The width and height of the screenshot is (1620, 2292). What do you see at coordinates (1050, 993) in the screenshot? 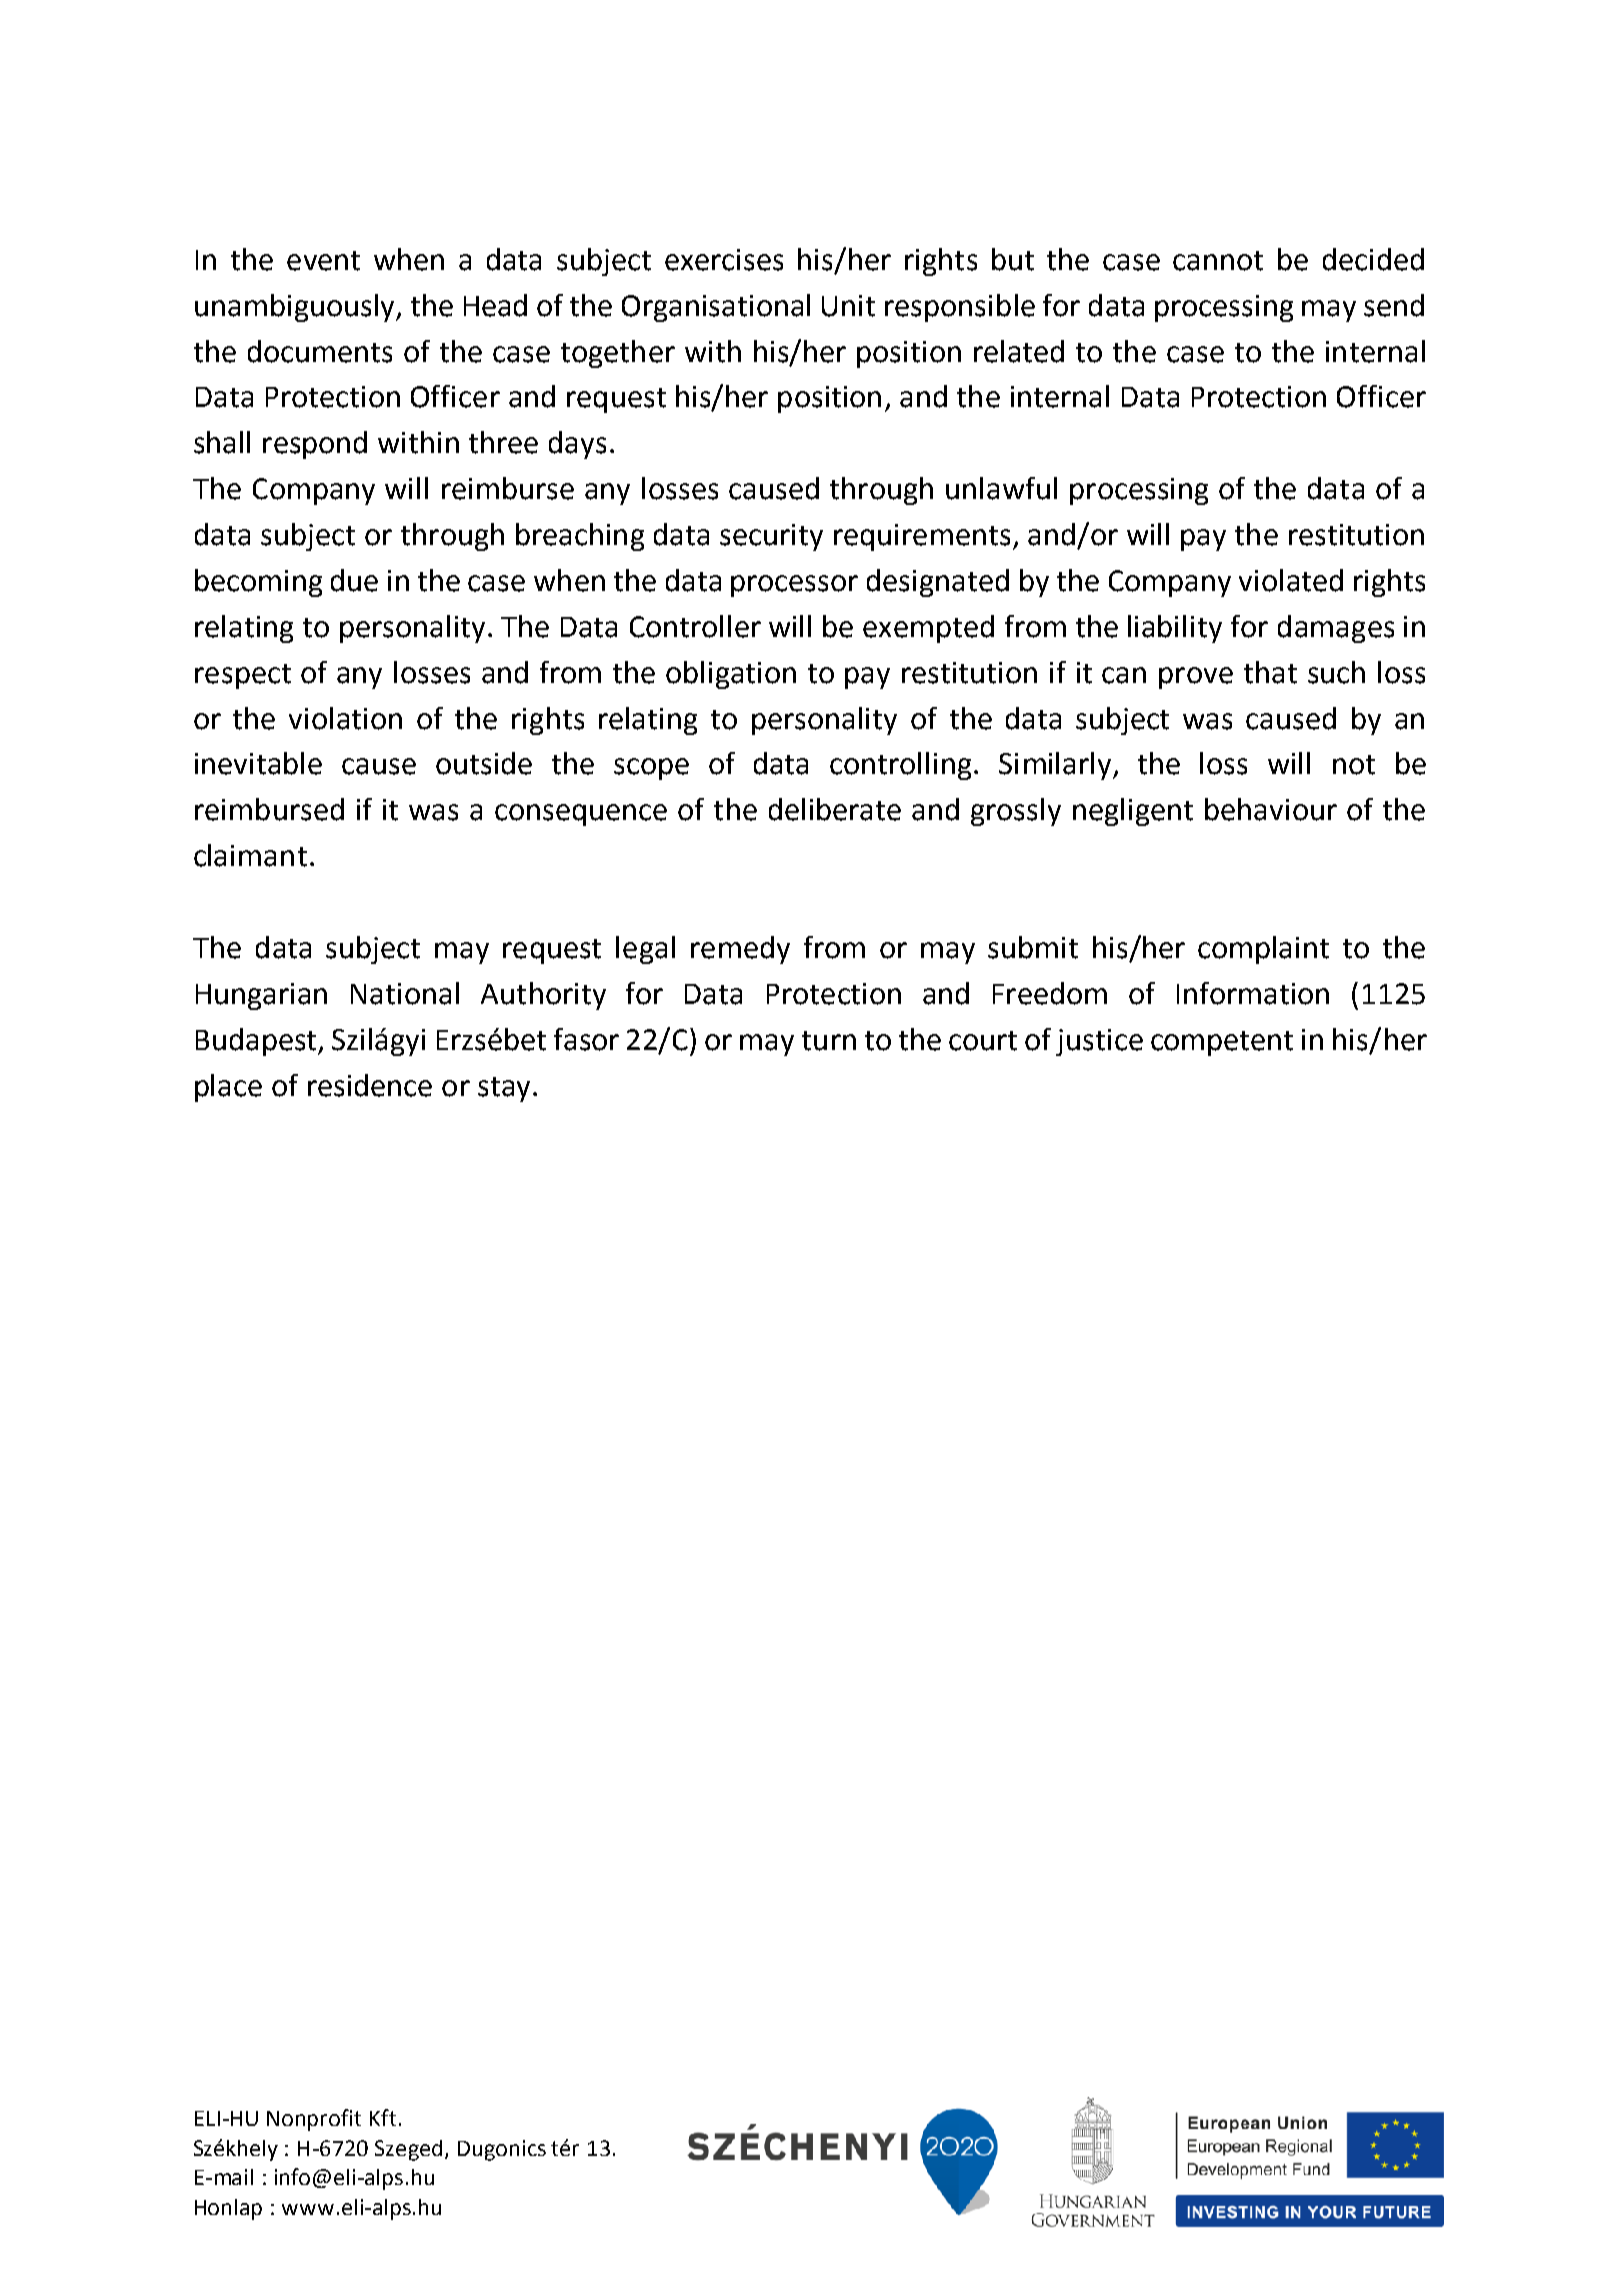
I see `Freedom` at bounding box center [1050, 993].
